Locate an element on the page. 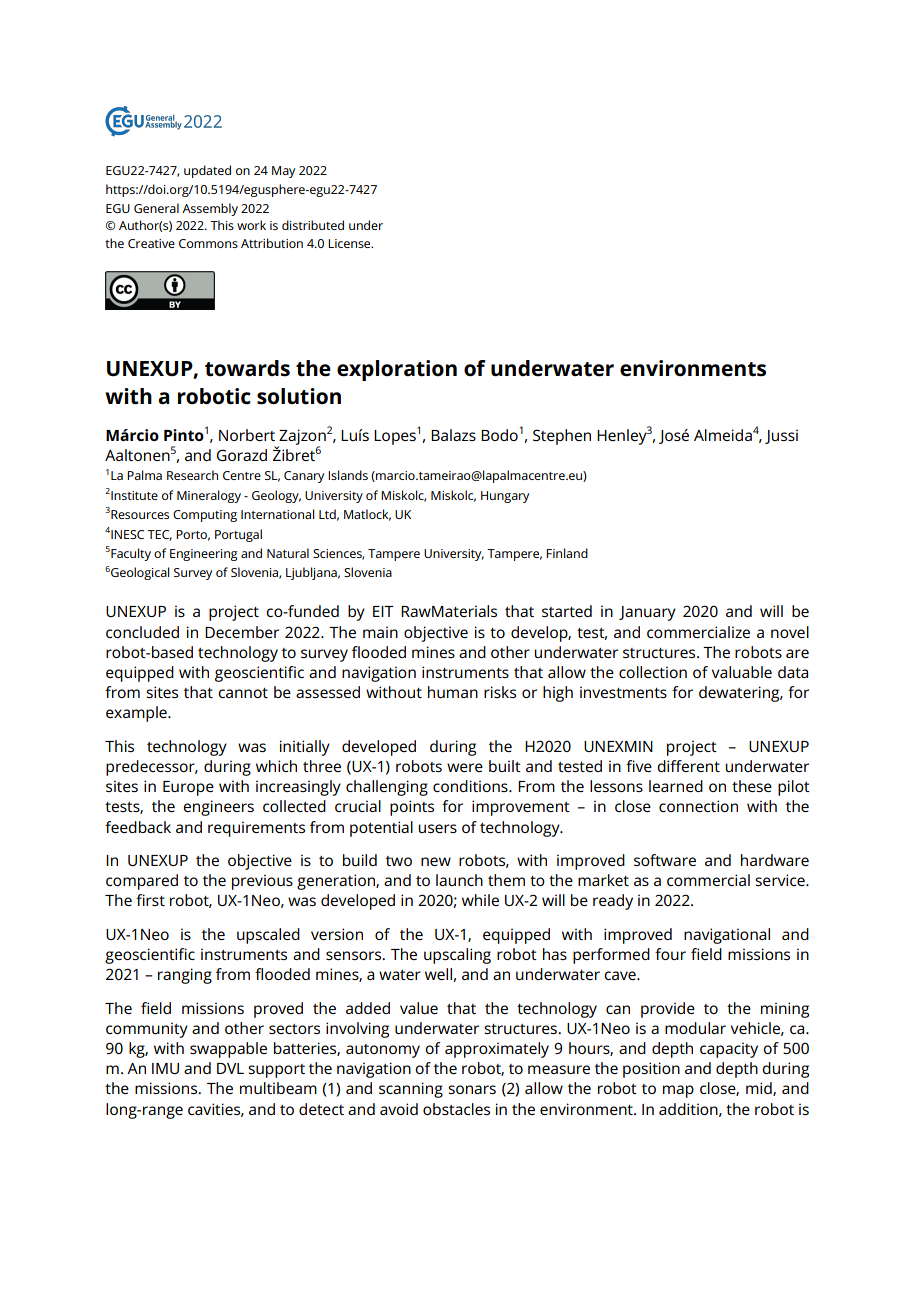  DVL is located at coordinates (230, 1068).
